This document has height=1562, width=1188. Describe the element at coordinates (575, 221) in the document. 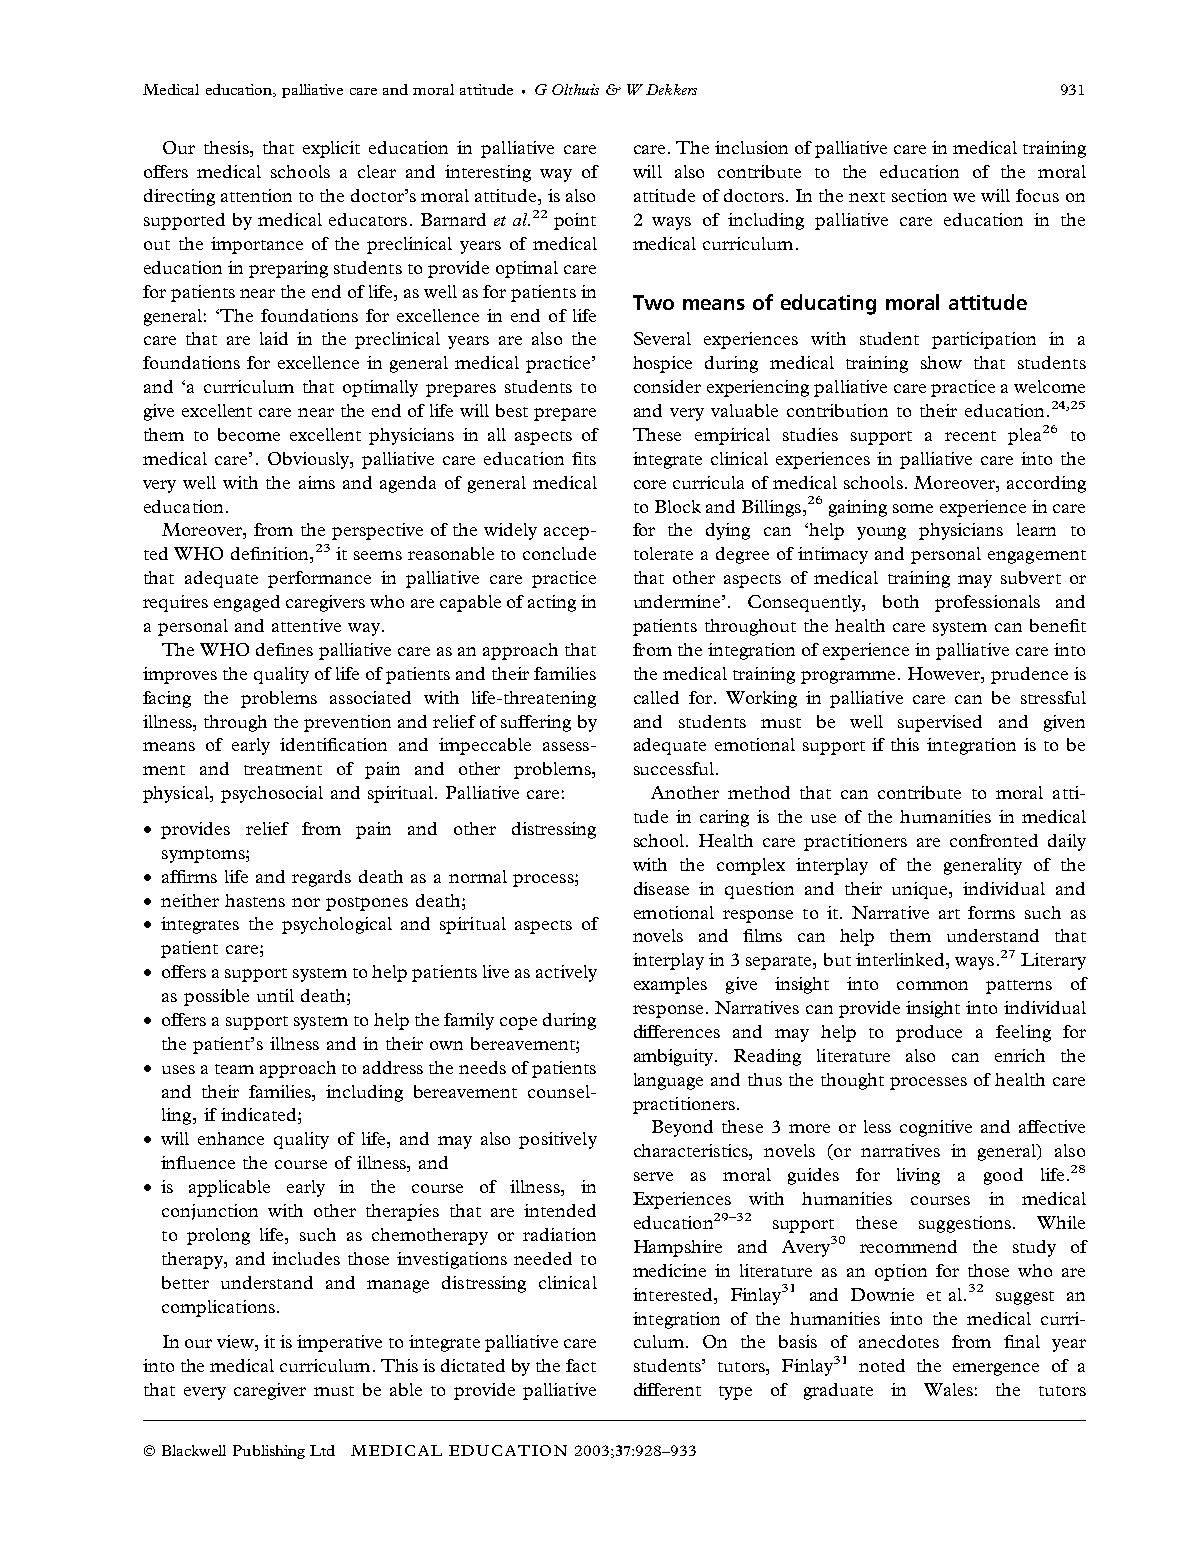

I see `point` at that location.
